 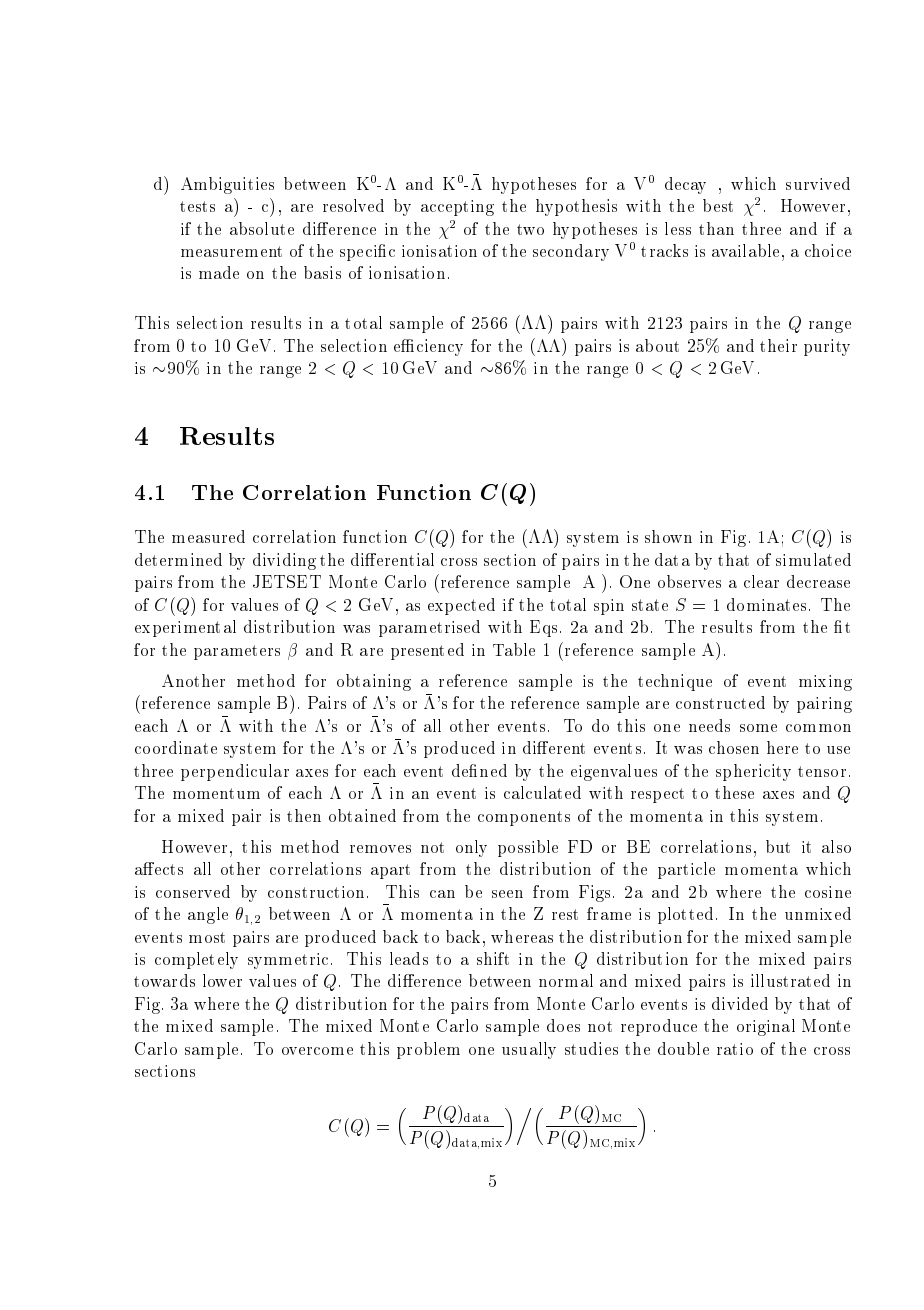 What do you see at coordinates (222, 980) in the image?
I see `lower` at bounding box center [222, 980].
